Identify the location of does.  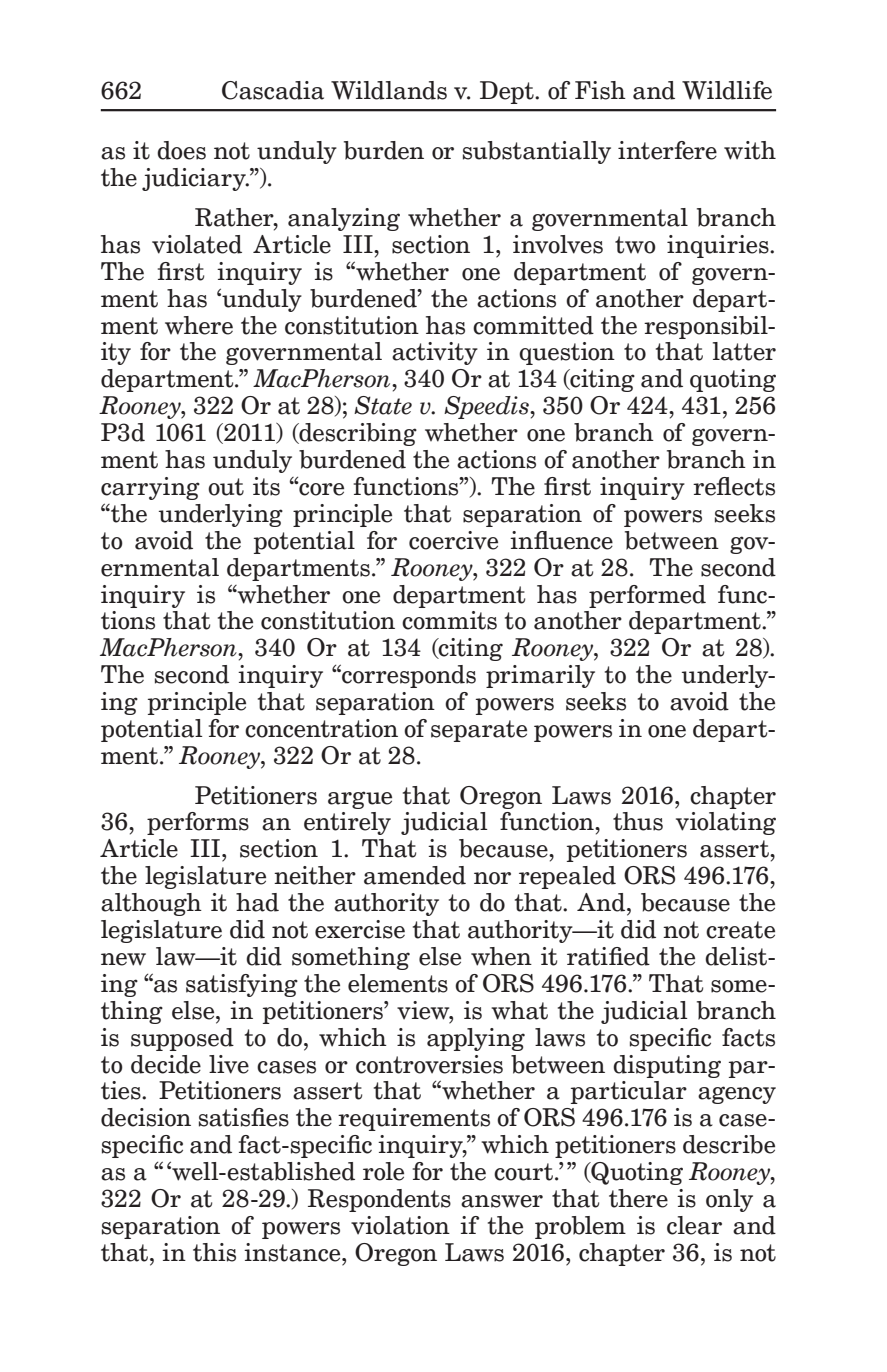
(181, 150).
